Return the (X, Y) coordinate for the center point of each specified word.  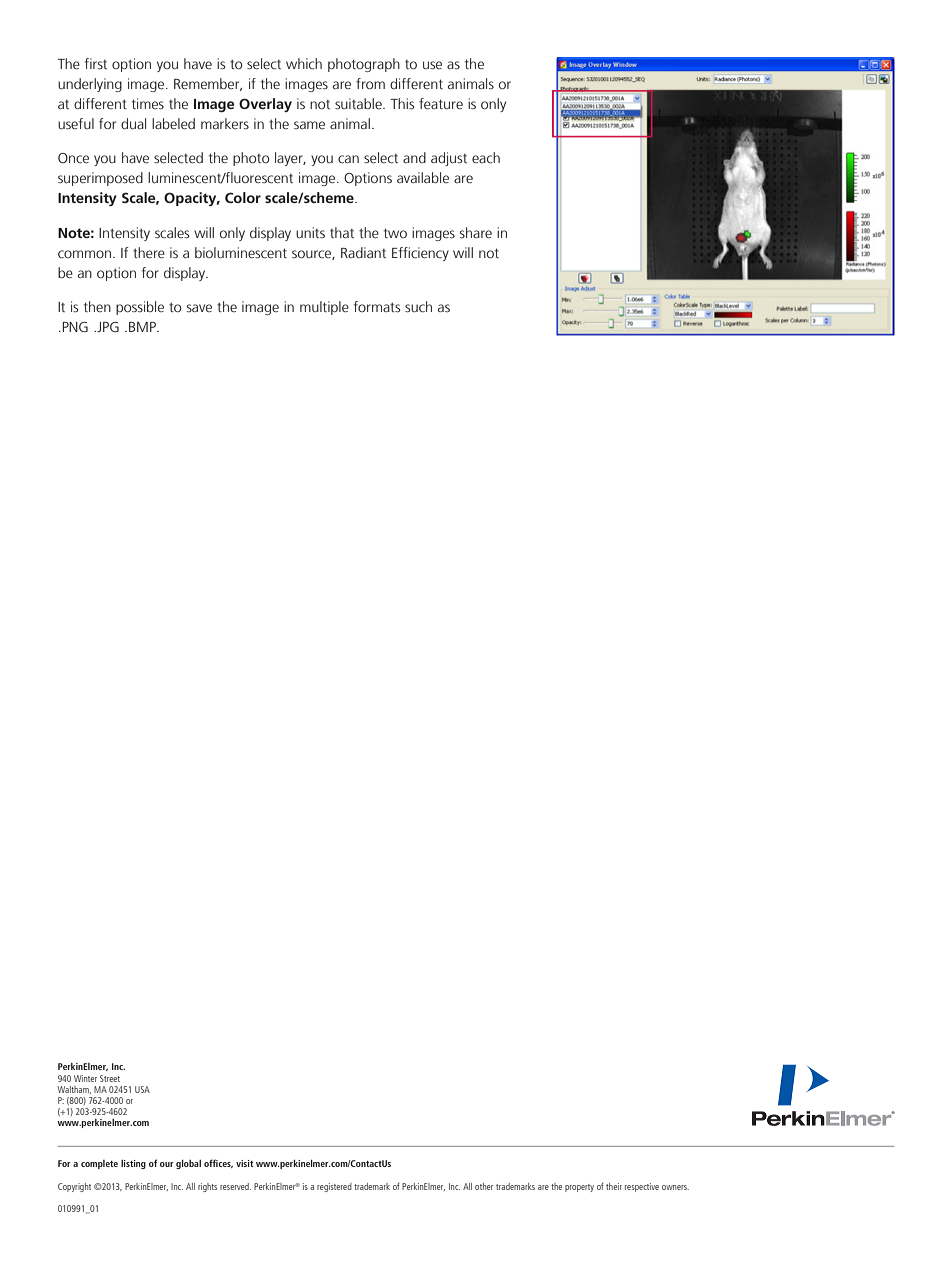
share (476, 232)
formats (377, 307)
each (486, 158)
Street (110, 1078)
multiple (324, 308)
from (370, 83)
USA (142, 1089)
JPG (107, 327)
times (148, 103)
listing (133, 1164)
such (418, 307)
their (614, 1186)
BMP (143, 327)
